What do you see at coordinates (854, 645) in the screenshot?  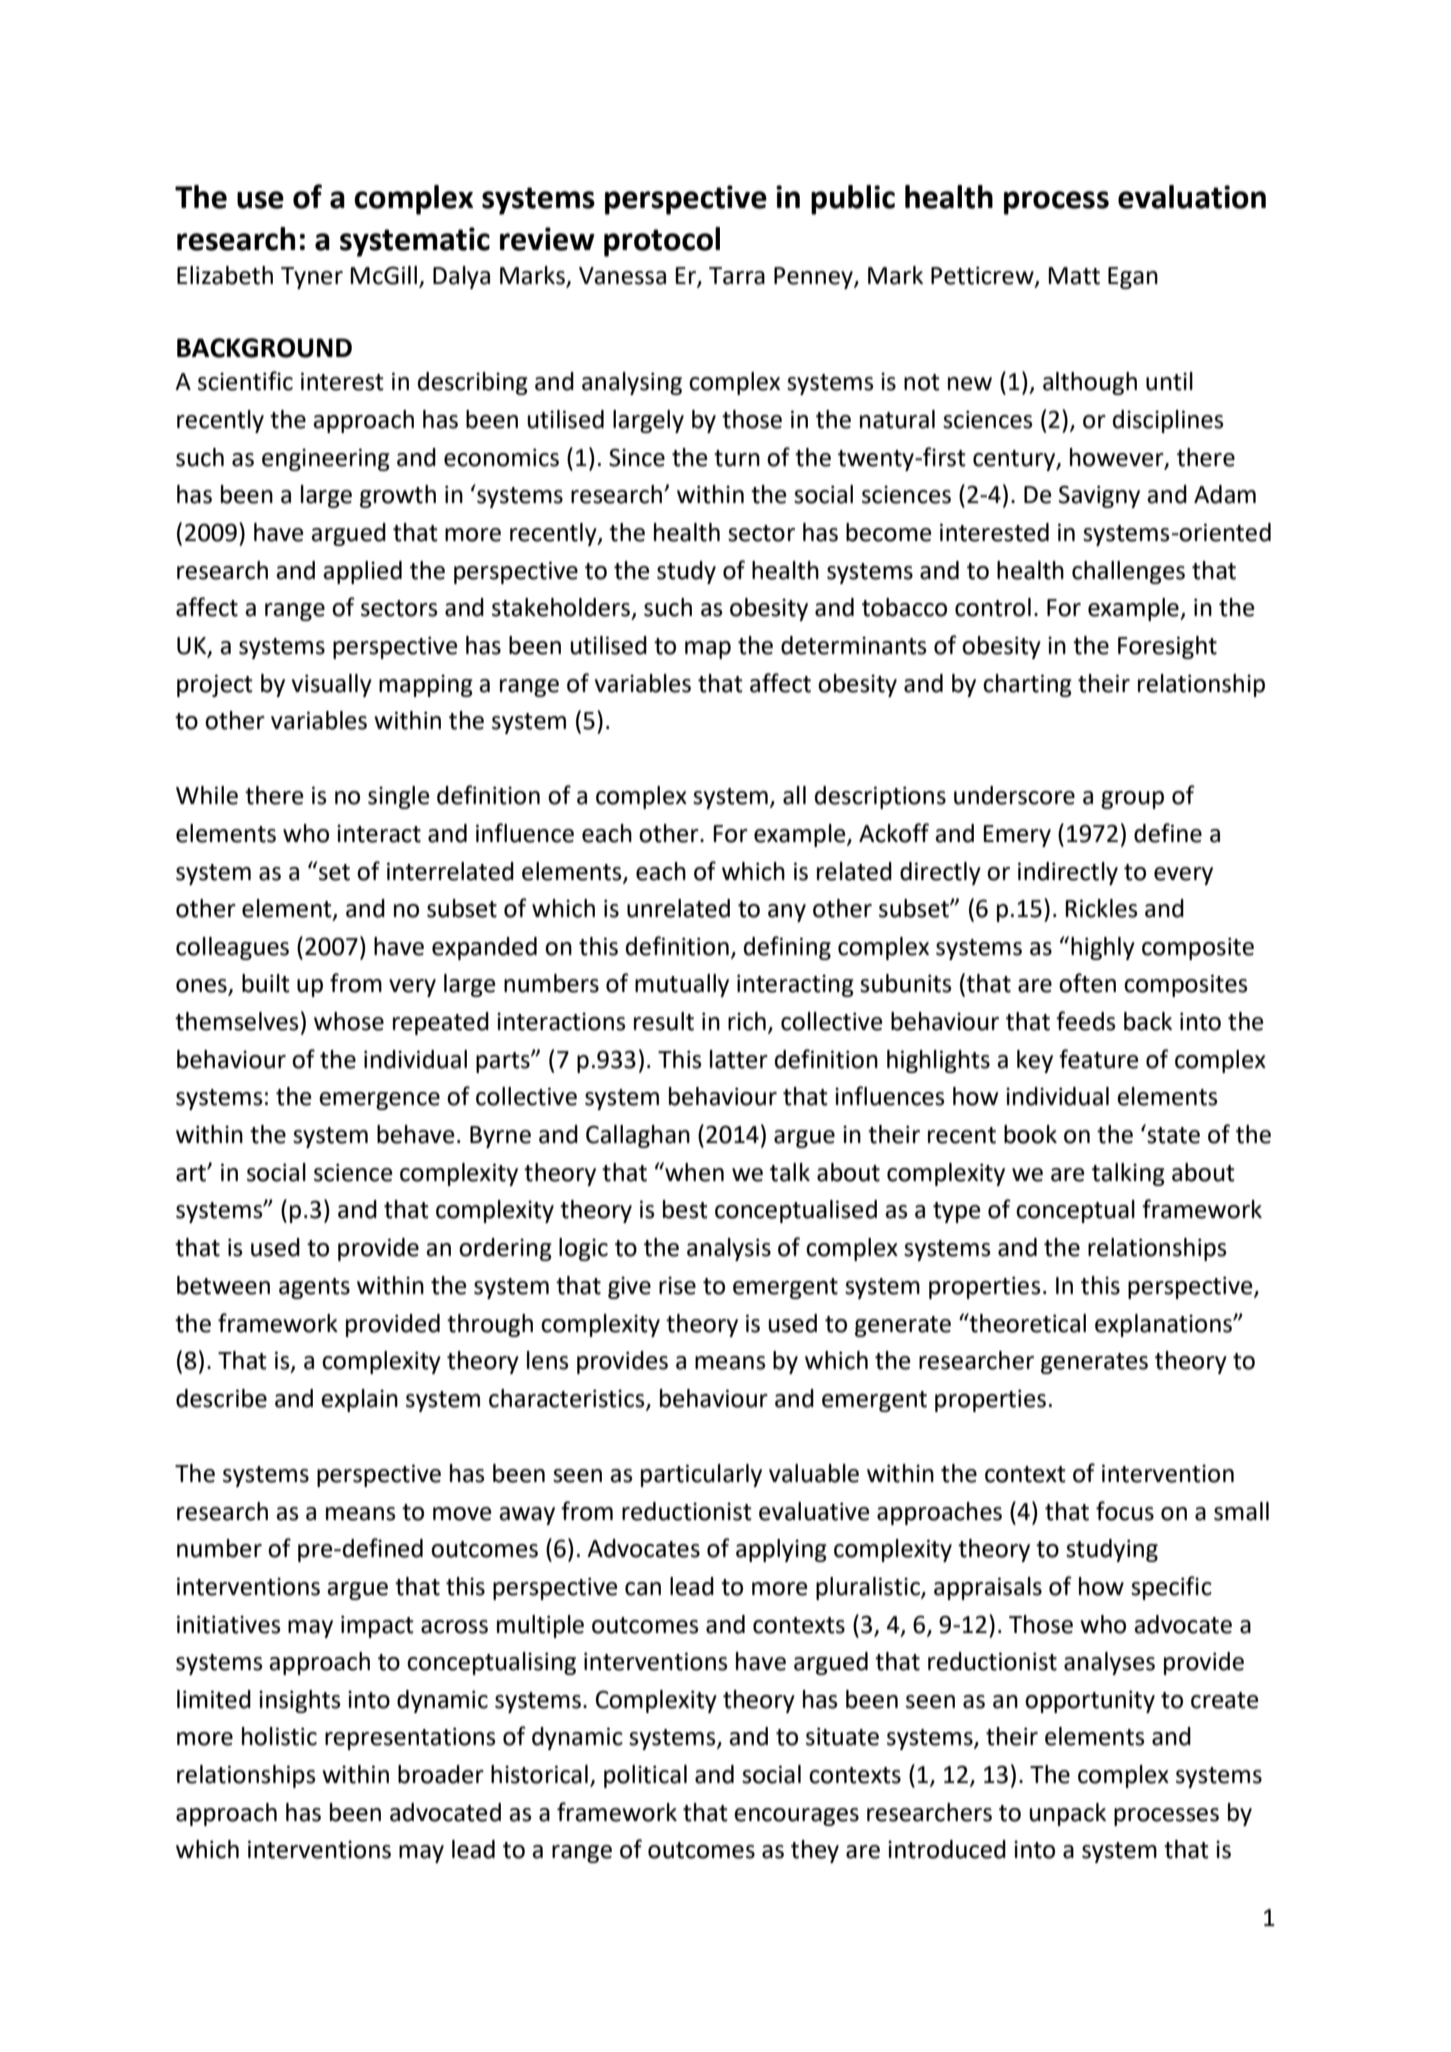 I see `determinants` at bounding box center [854, 645].
